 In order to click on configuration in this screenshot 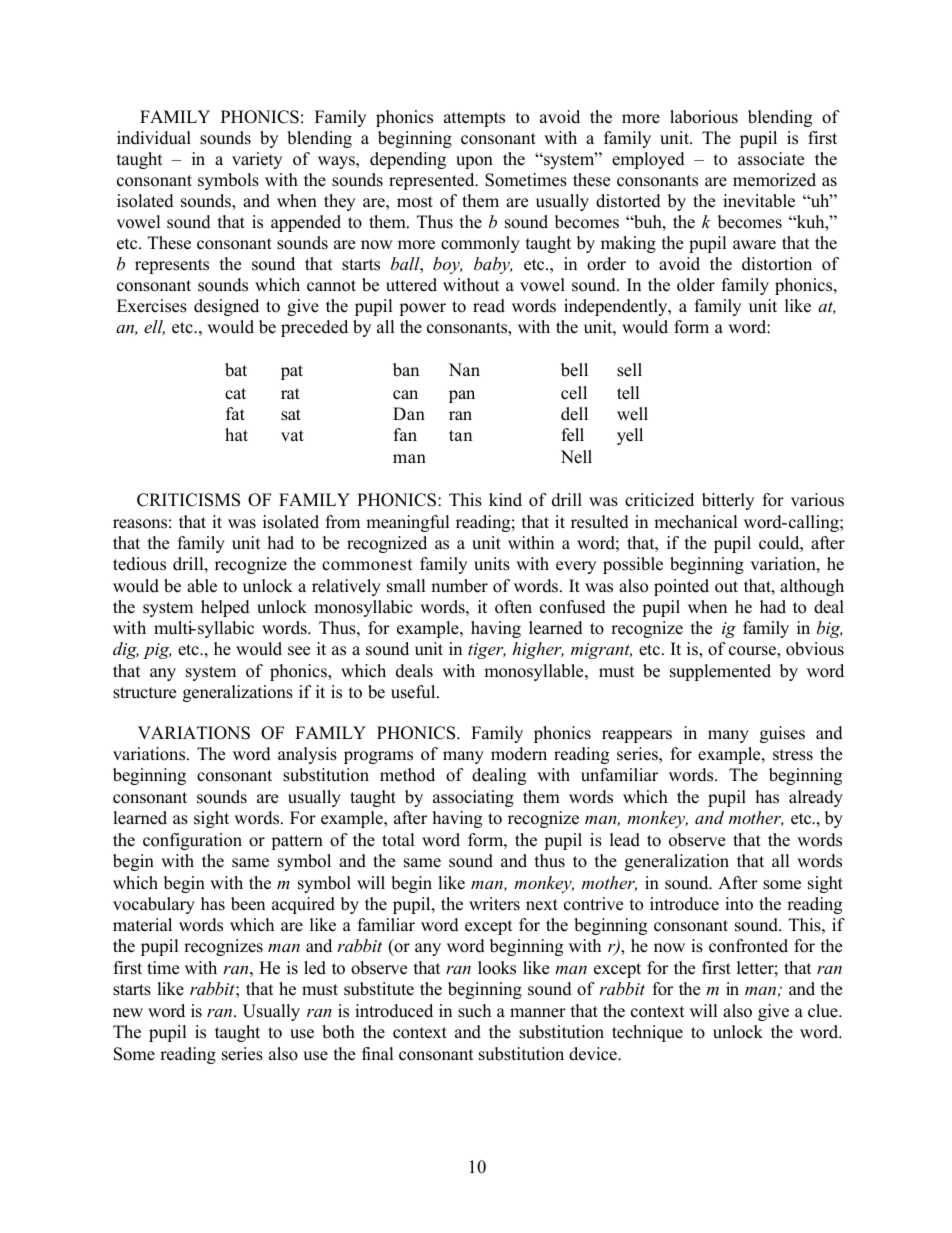, I will do `click(192, 841)`.
